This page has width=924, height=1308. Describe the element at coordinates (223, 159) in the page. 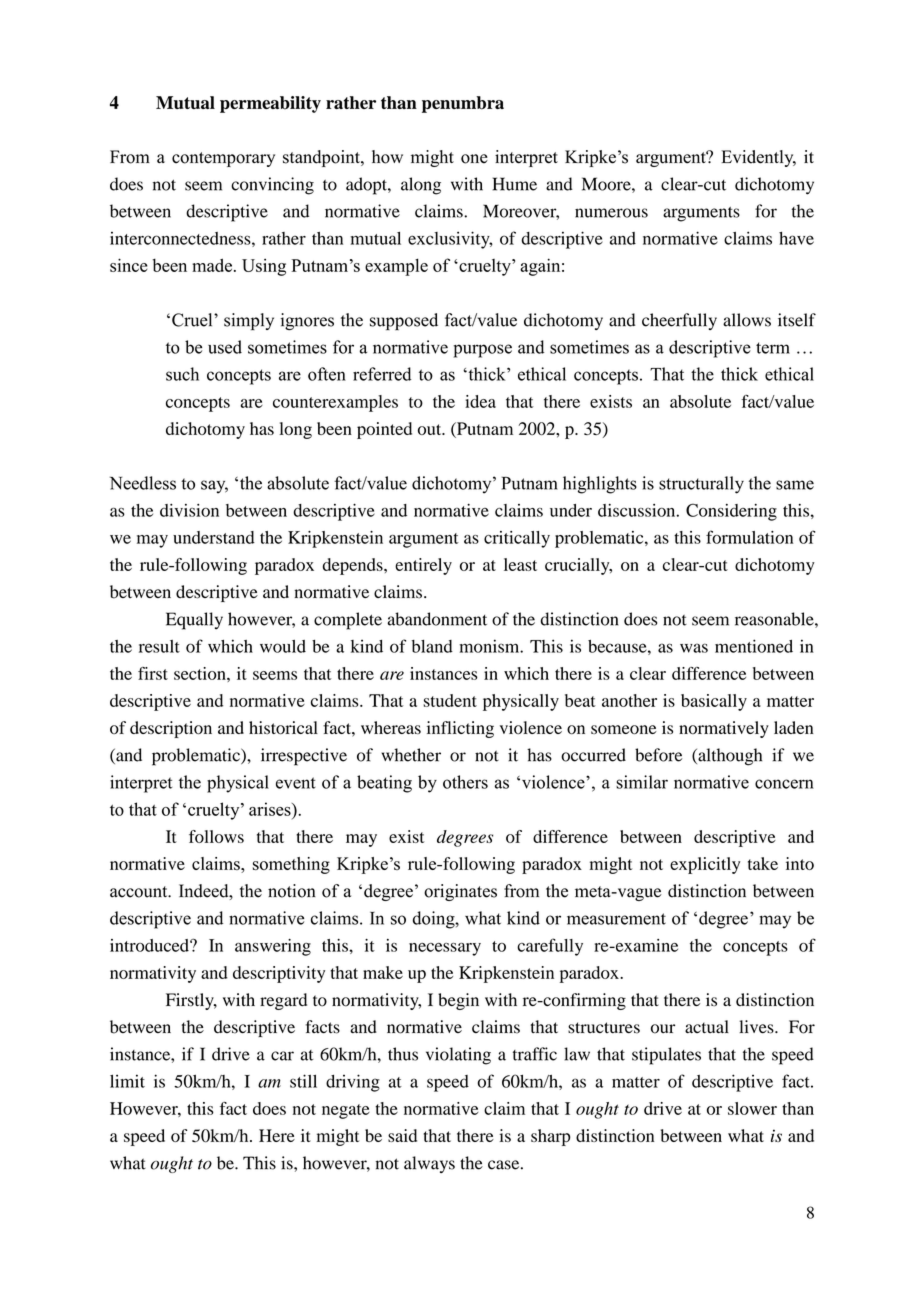

I see `contemporary` at that location.
